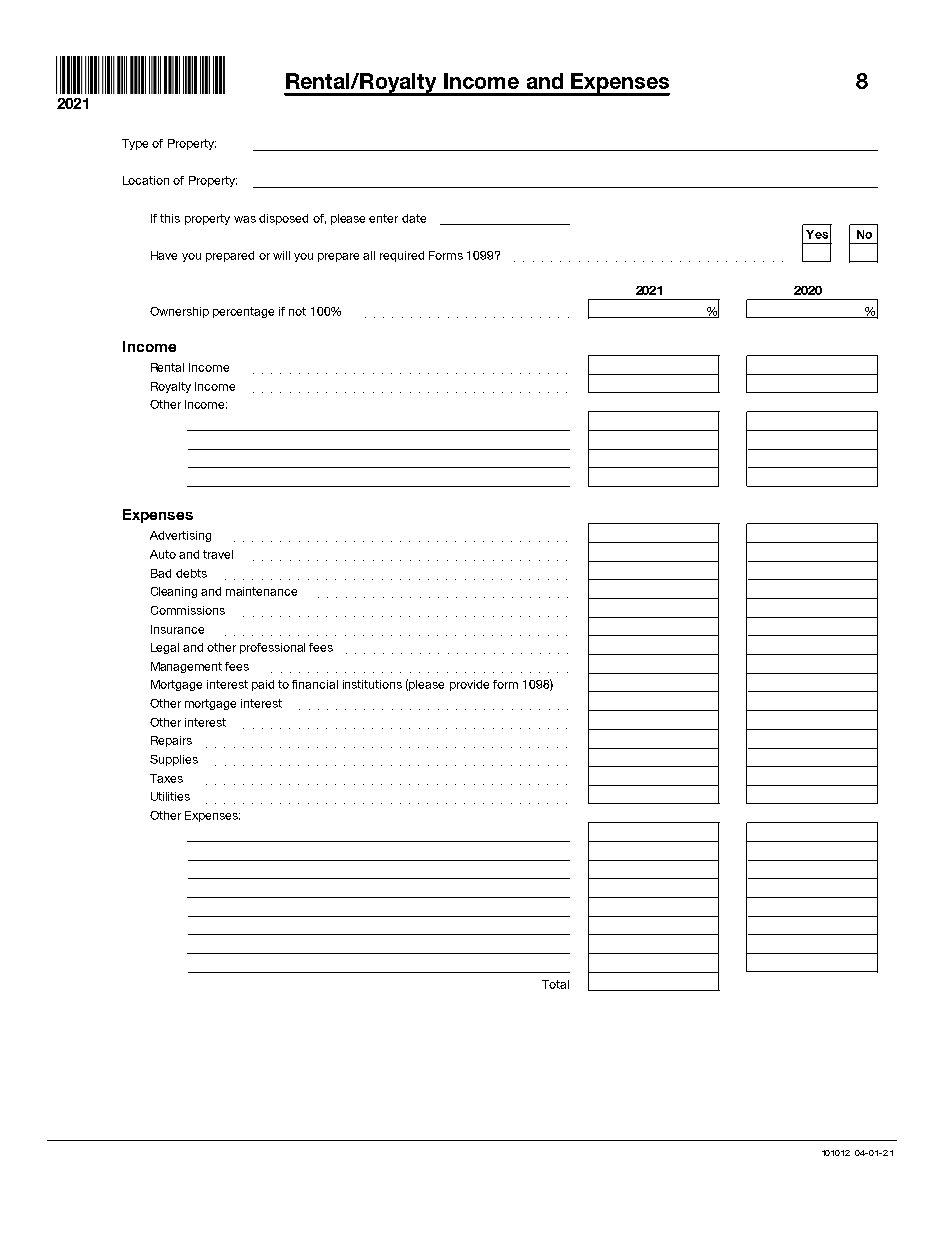  Describe the element at coordinates (146, 180) in the document. I see `Location` at that location.
